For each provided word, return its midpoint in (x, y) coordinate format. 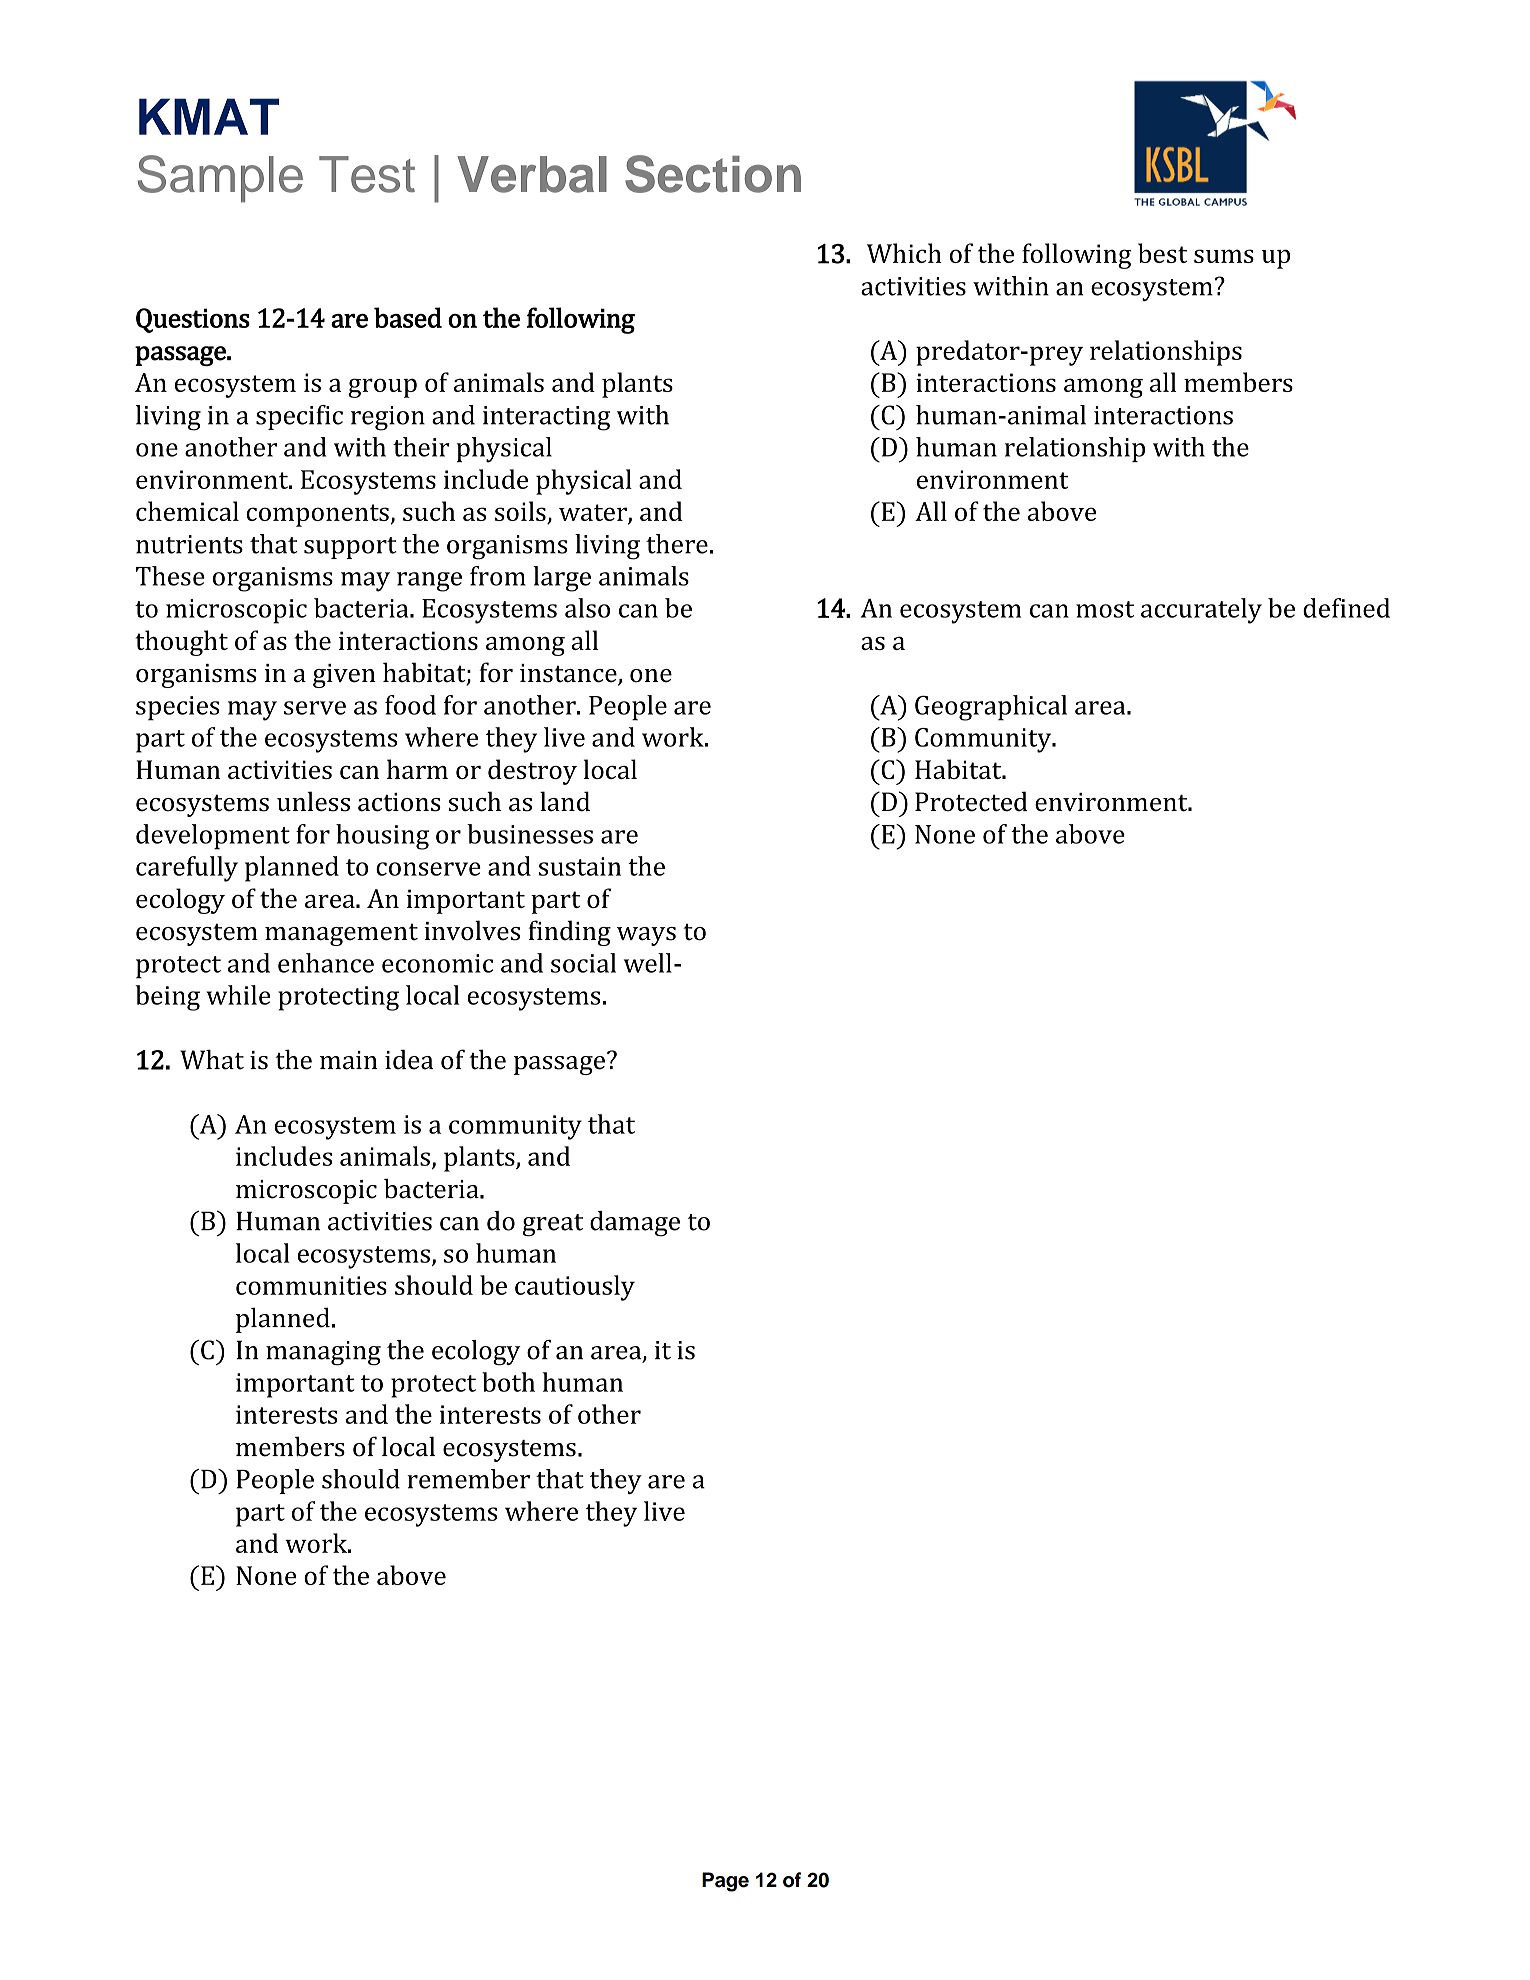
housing (382, 837)
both (508, 1382)
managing (323, 1353)
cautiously (575, 1288)
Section (713, 174)
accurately (1201, 611)
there (677, 544)
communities (311, 1285)
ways (646, 936)
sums (1224, 256)
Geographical (991, 708)
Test (367, 174)
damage (635, 1223)
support (350, 548)
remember (468, 1479)
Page (725, 1882)
